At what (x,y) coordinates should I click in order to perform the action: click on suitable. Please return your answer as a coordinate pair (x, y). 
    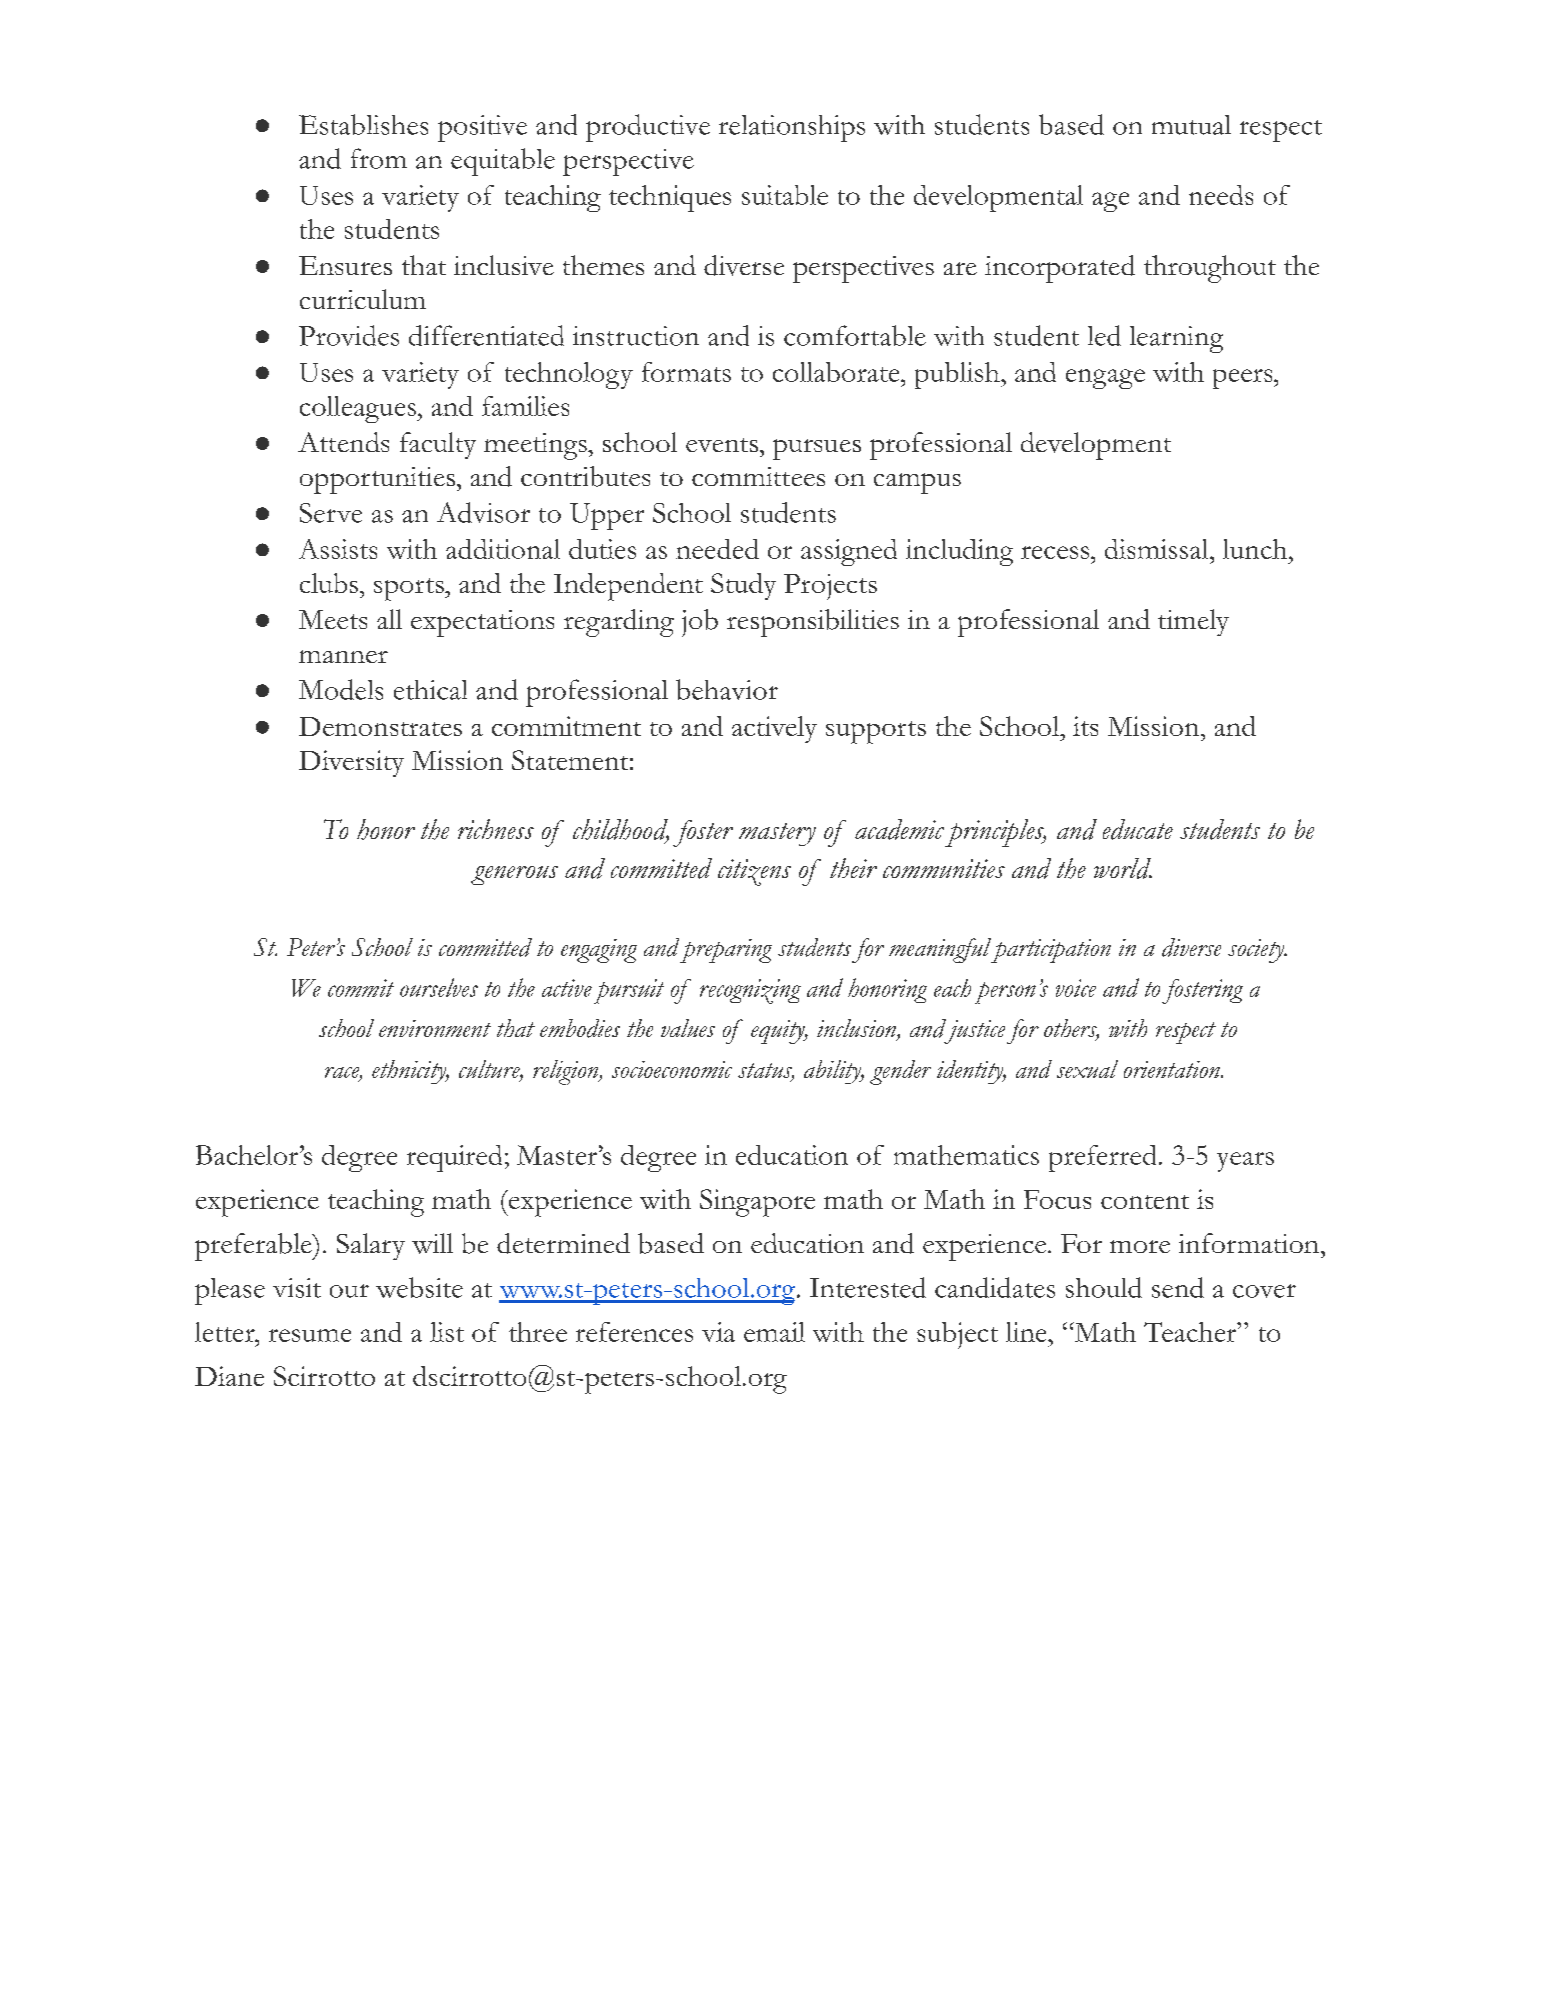
    Looking at the image, I should click on (785, 195).
